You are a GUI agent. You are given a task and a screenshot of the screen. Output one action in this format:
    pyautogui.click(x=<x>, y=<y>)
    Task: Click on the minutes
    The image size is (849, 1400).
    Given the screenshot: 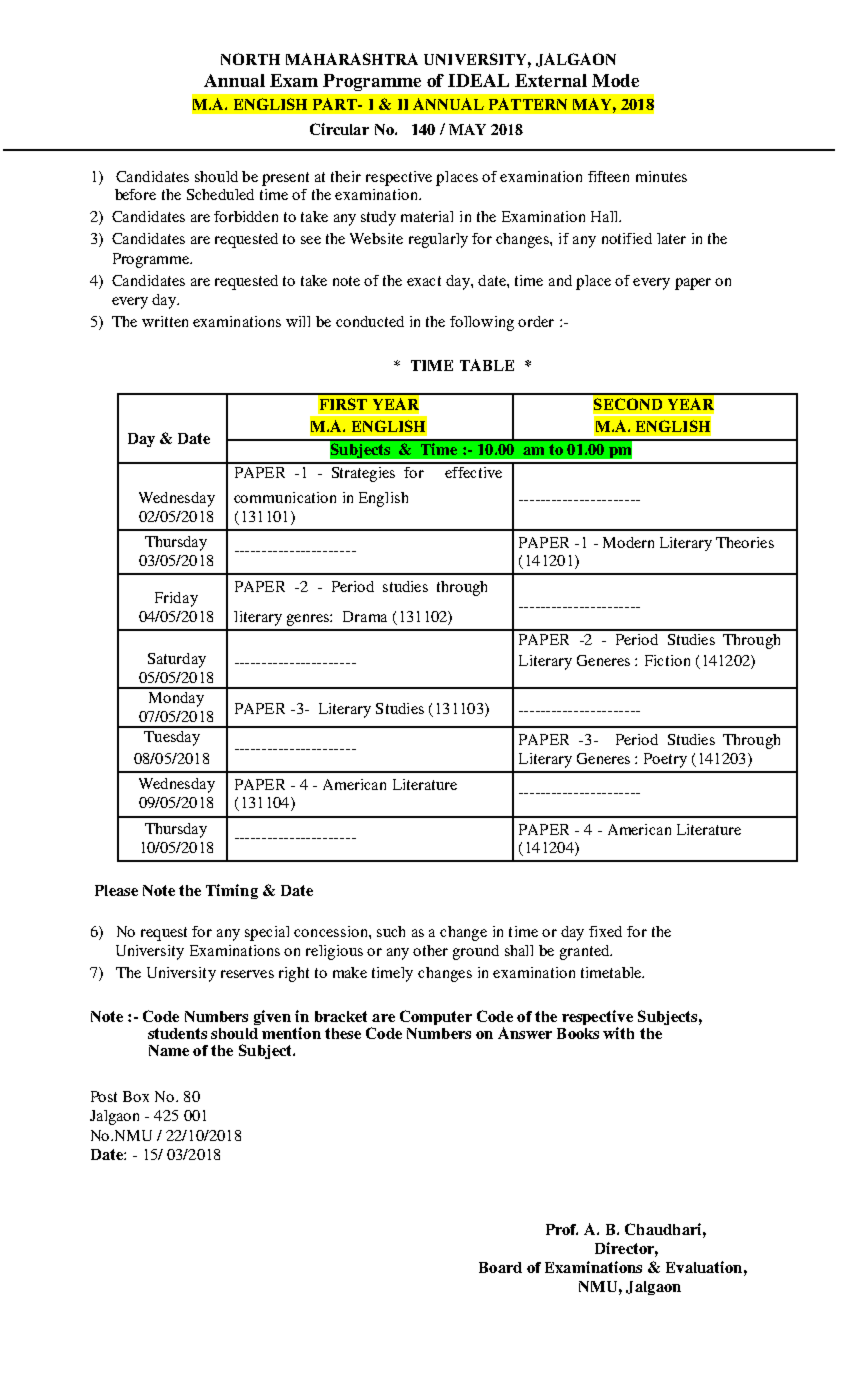 What is the action you would take?
    pyautogui.click(x=661, y=176)
